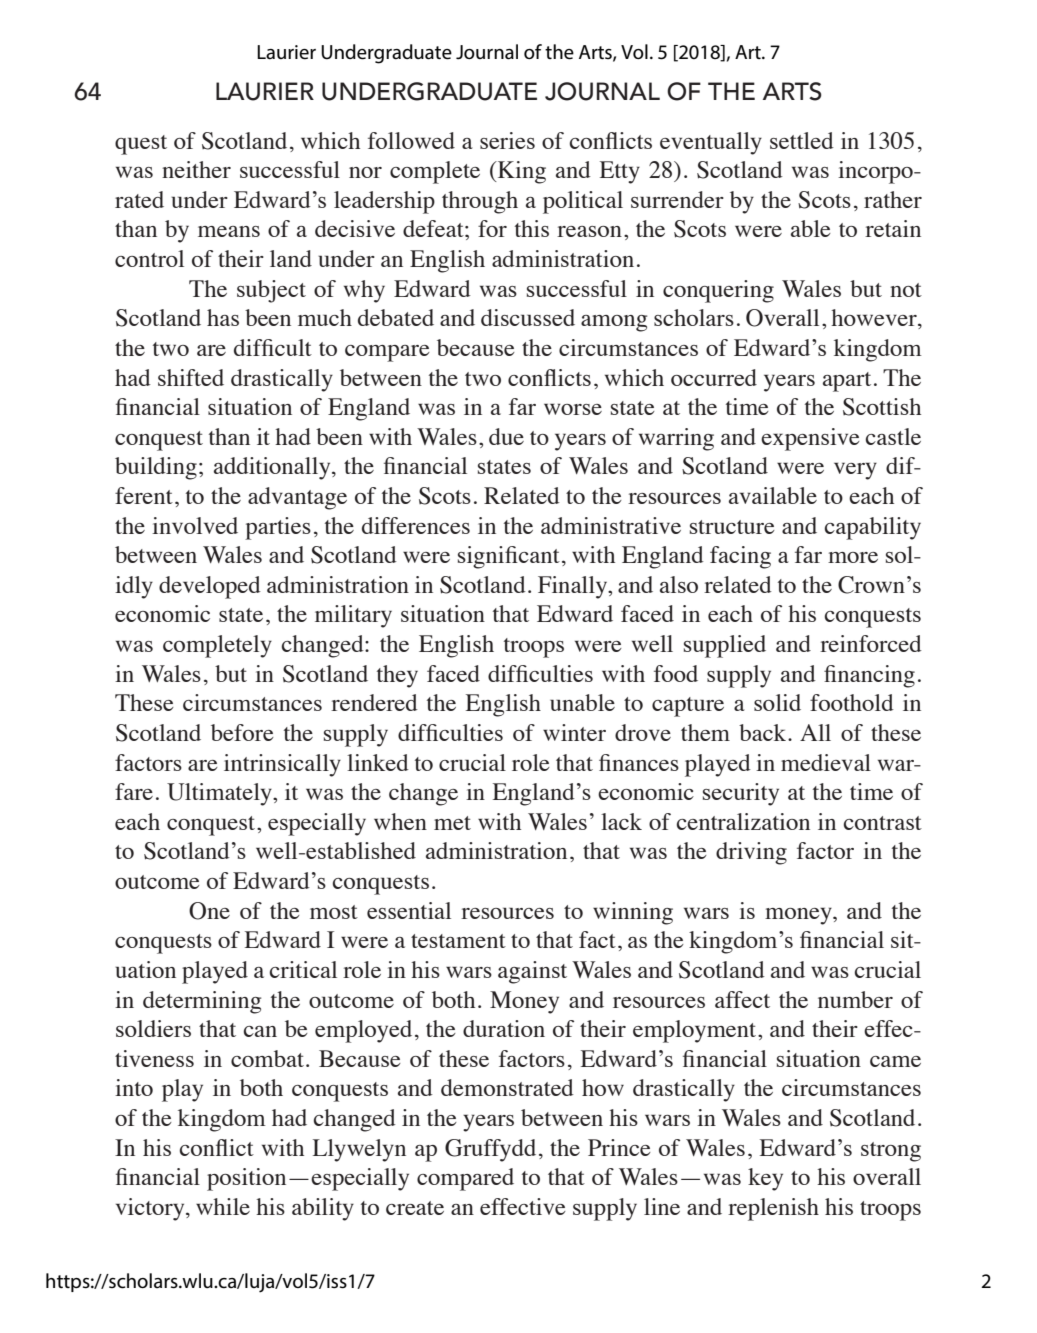 This document has height=1333, width=1037. What do you see at coordinates (802, 140) in the document?
I see `settled` at bounding box center [802, 140].
